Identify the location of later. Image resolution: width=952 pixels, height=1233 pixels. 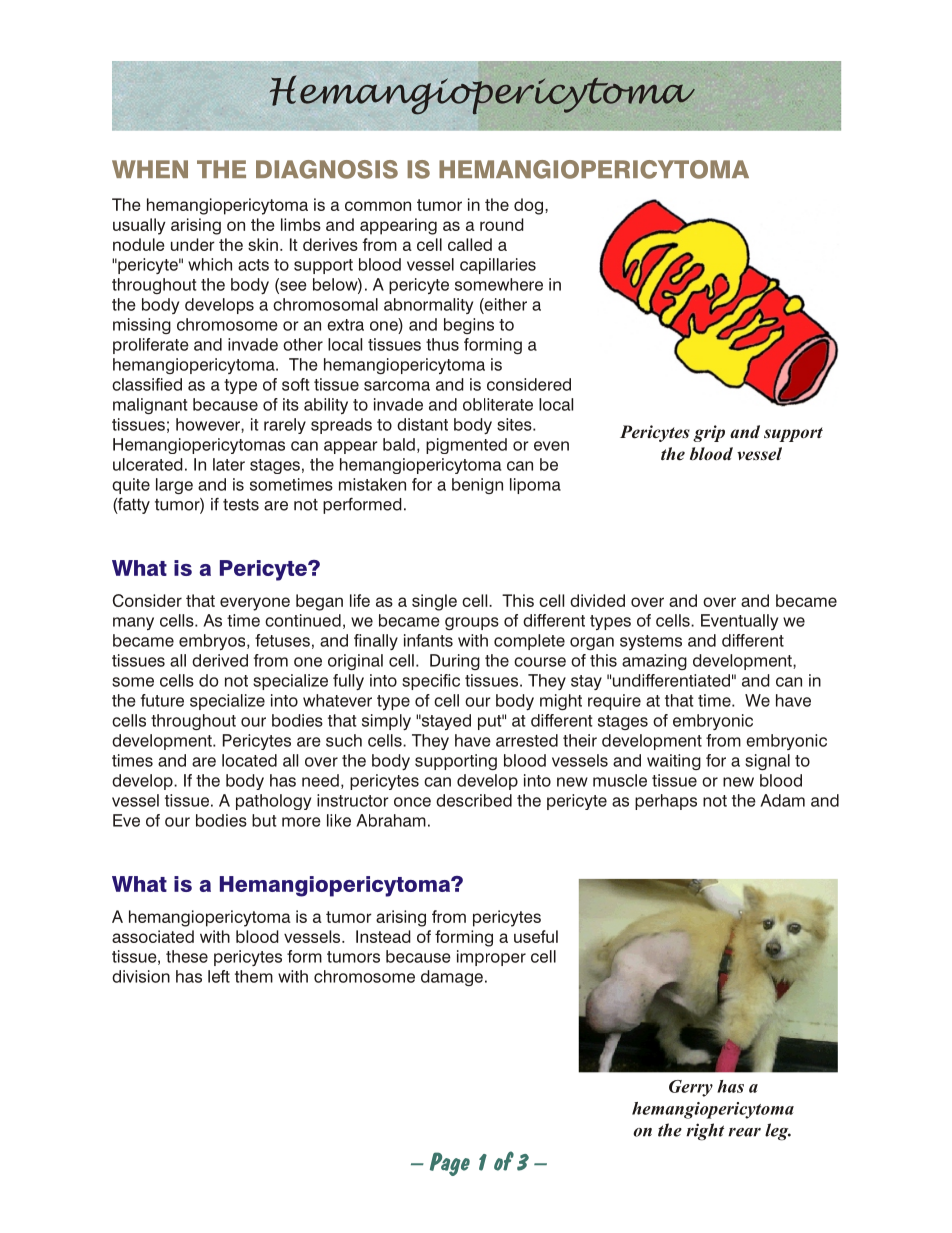
(229, 464).
